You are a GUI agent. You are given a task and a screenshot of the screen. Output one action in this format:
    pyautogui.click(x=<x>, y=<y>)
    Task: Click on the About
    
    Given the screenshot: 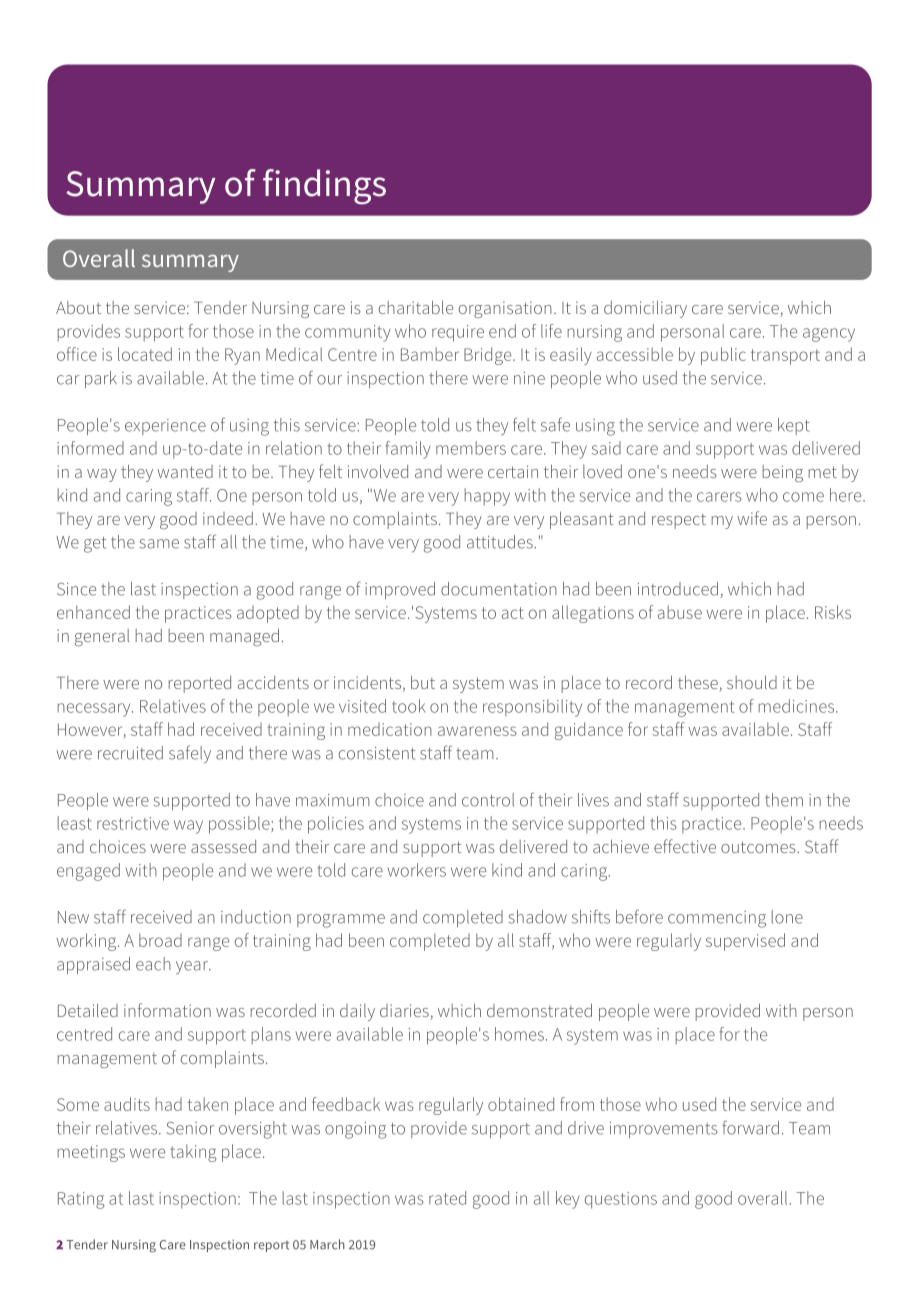 What is the action you would take?
    pyautogui.click(x=78, y=307)
